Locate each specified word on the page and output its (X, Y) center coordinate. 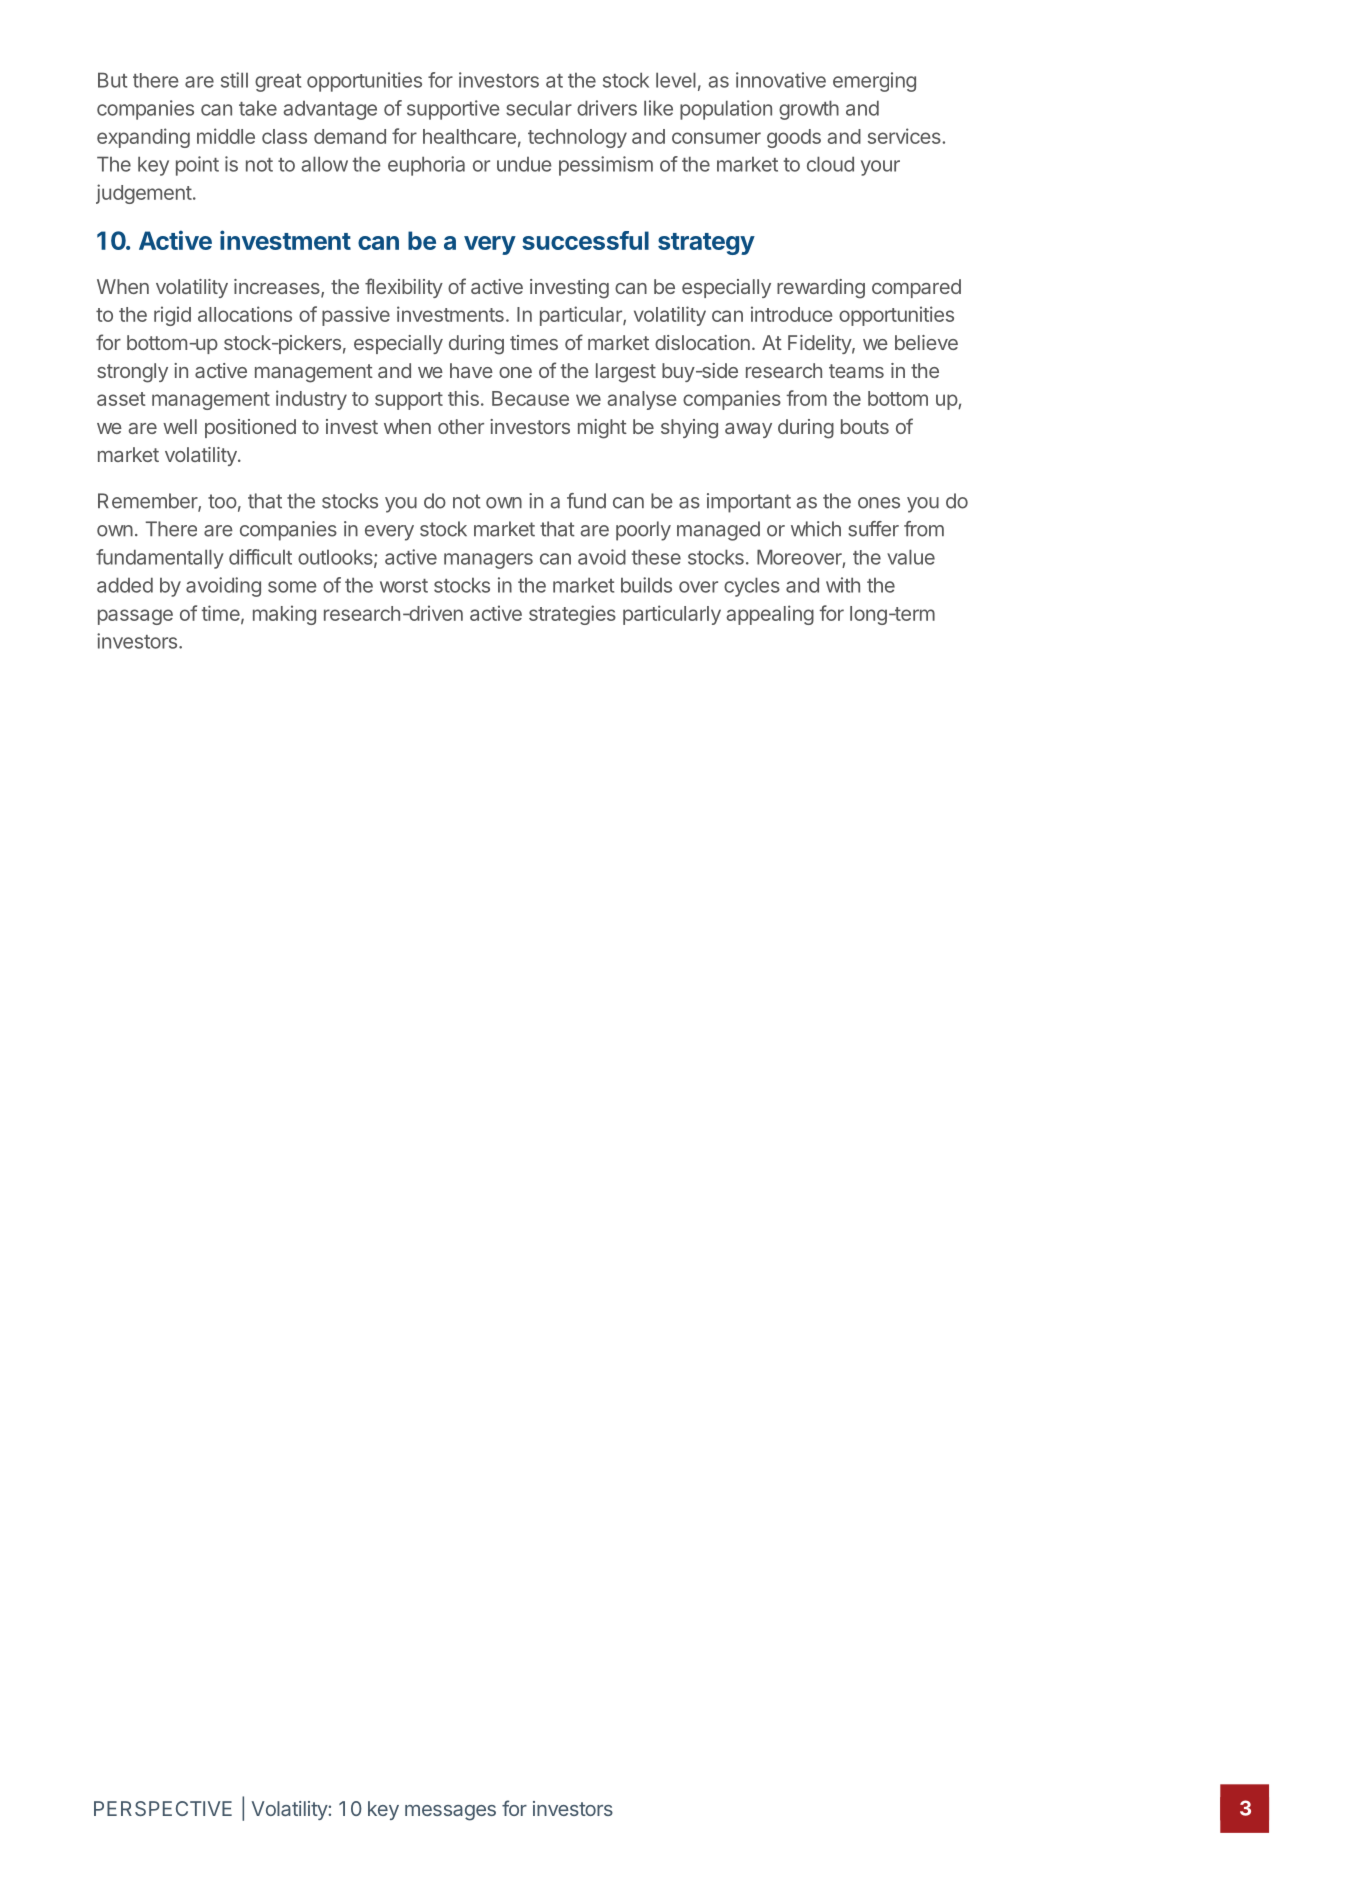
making (284, 615)
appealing (770, 615)
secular (539, 108)
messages (450, 1813)
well (180, 426)
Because (530, 398)
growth (809, 110)
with (843, 585)
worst (404, 586)
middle (226, 136)
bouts (865, 426)
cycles (752, 587)
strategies (572, 615)
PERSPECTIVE (163, 1808)
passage (135, 617)
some (292, 587)
